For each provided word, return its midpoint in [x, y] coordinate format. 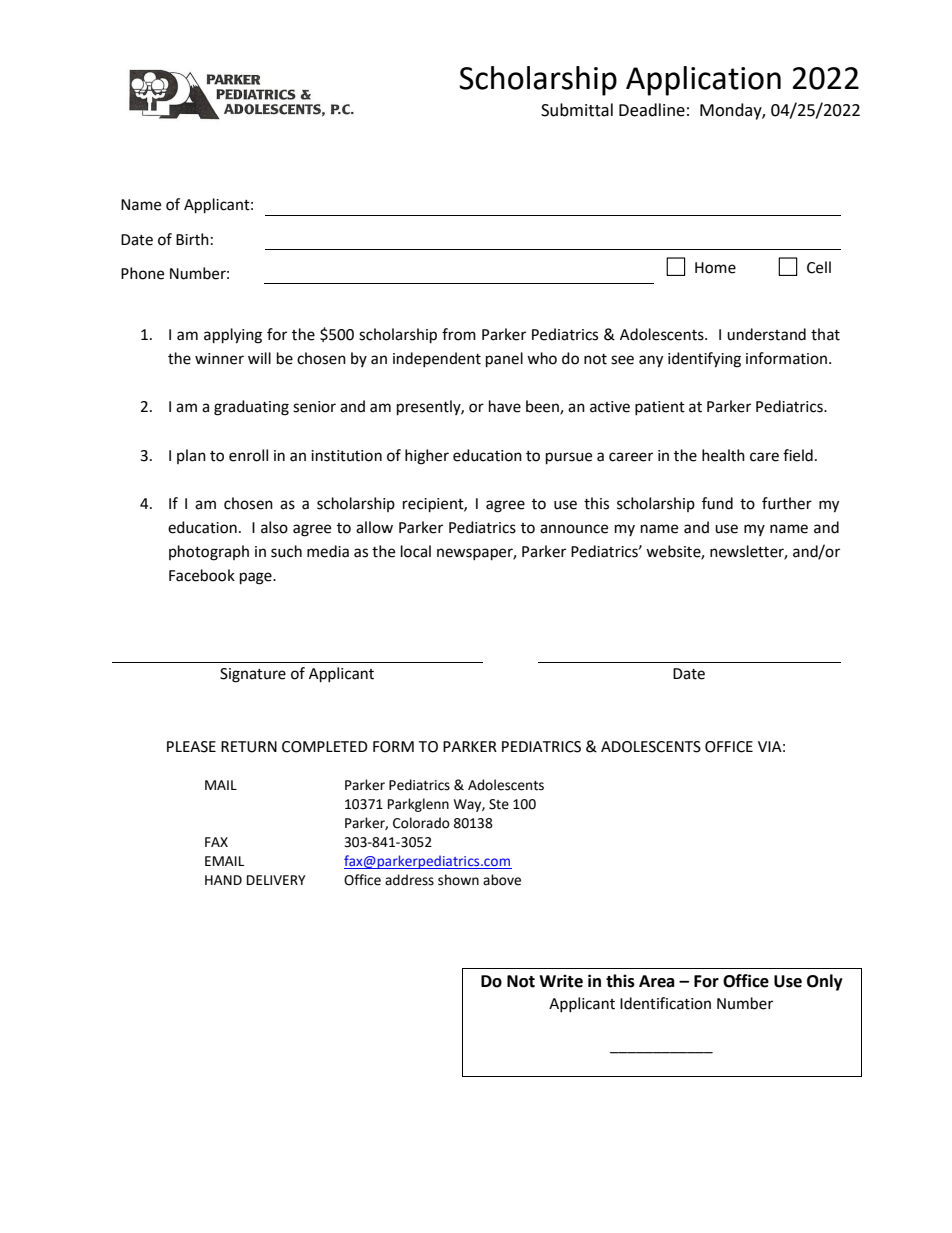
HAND [223, 880]
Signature [253, 675]
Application [703, 81]
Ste [499, 804]
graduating [251, 408]
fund [717, 503]
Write [561, 981]
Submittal [577, 110]
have [505, 406]
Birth [192, 239]
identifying [704, 360]
